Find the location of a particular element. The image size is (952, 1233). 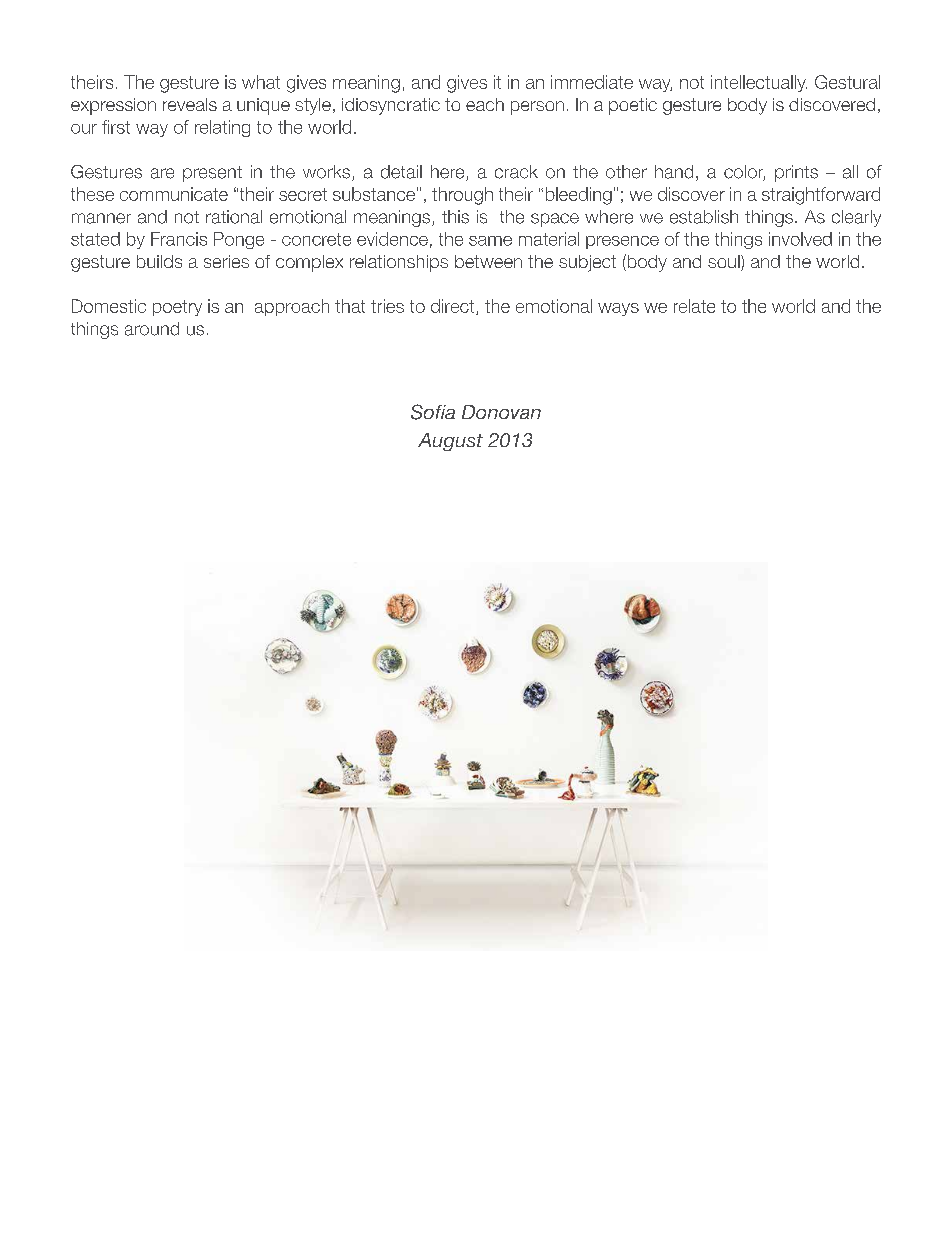

are is located at coordinates (162, 173).
